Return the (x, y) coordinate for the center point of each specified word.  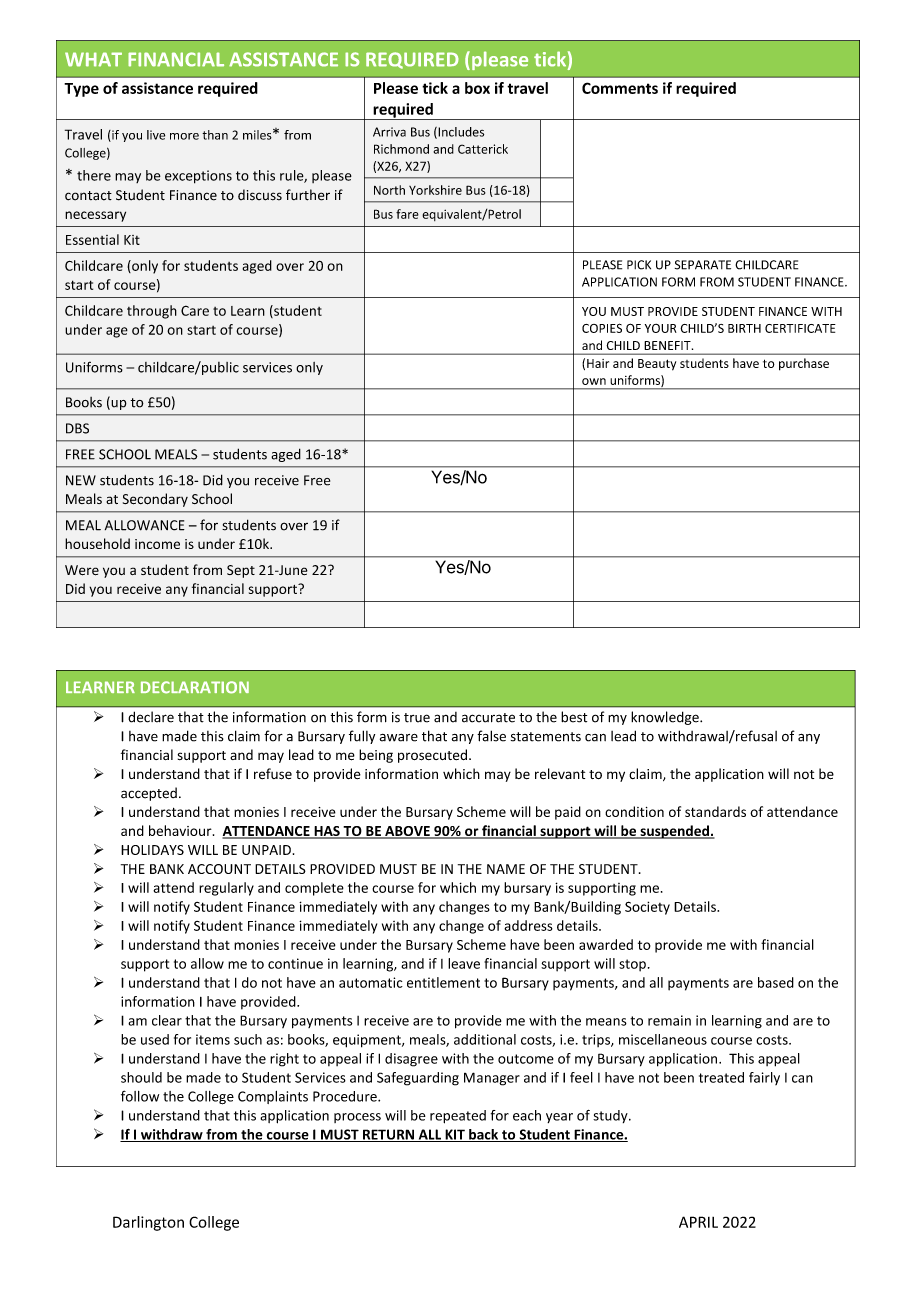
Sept (241, 571)
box (477, 88)
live (156, 135)
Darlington (148, 1223)
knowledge (666, 718)
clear (167, 1020)
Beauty (657, 365)
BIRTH (744, 328)
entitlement (443, 982)
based (776, 982)
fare (407, 214)
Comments (620, 88)
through (152, 312)
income (157, 544)
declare (151, 717)
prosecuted (432, 756)
